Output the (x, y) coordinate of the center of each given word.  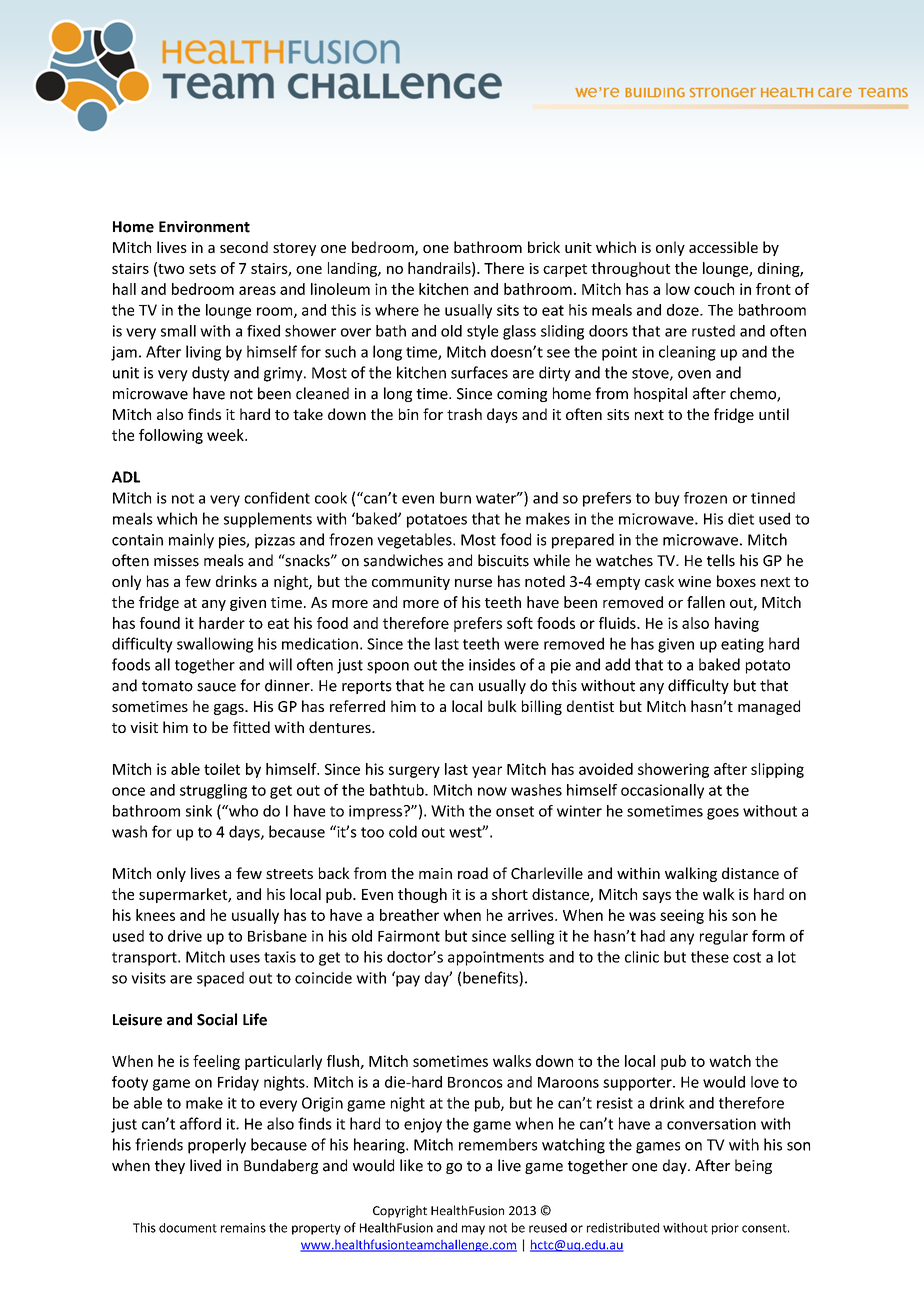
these (710, 957)
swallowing (215, 645)
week (226, 435)
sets (202, 269)
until (774, 414)
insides (492, 664)
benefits (491, 978)
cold (403, 831)
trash (464, 414)
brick (544, 247)
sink (199, 811)
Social (217, 1019)
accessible (723, 247)
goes (723, 814)
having (737, 624)
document (188, 1228)
